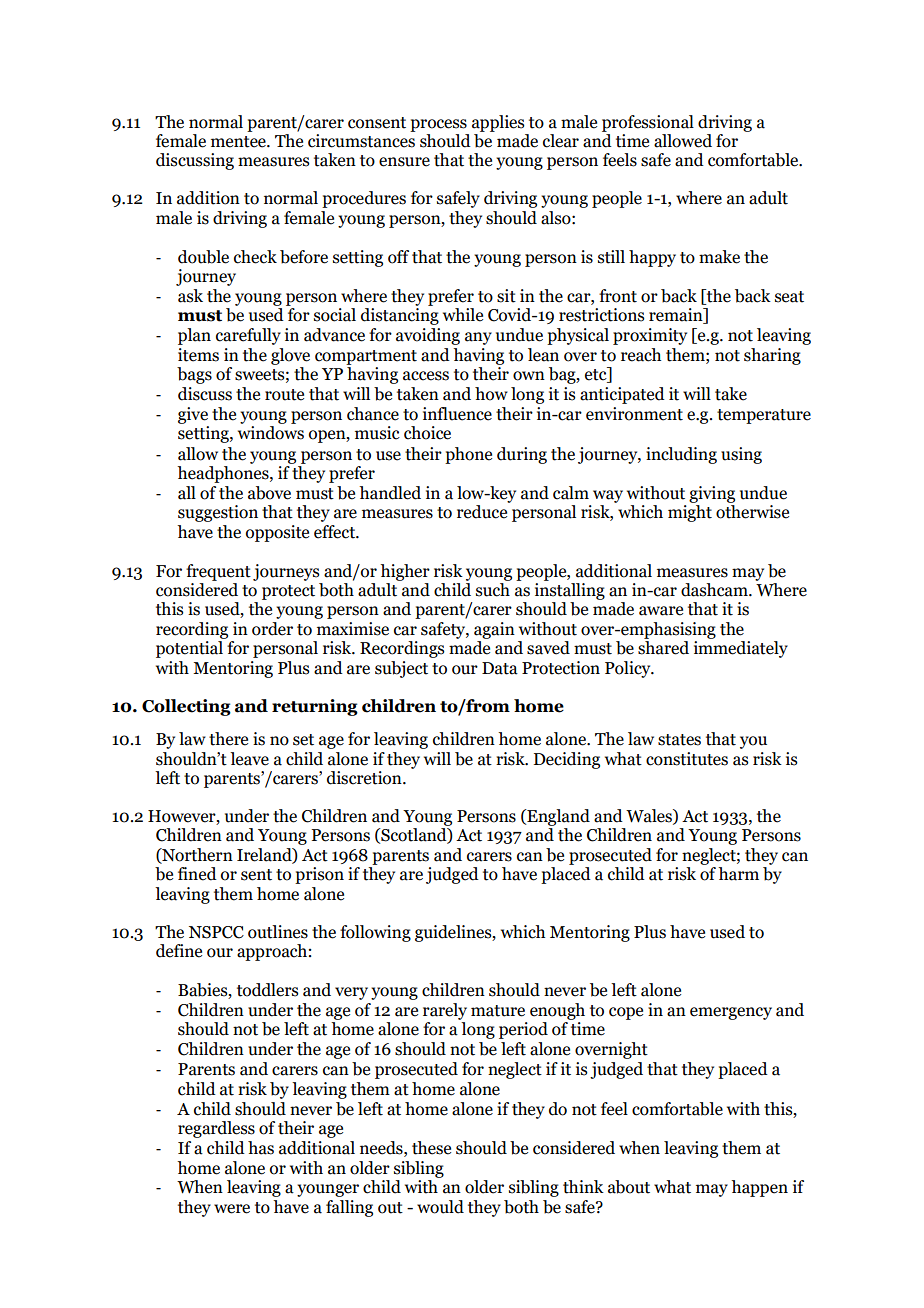  What do you see at coordinates (278, 932) in the screenshot?
I see `outlines` at bounding box center [278, 932].
